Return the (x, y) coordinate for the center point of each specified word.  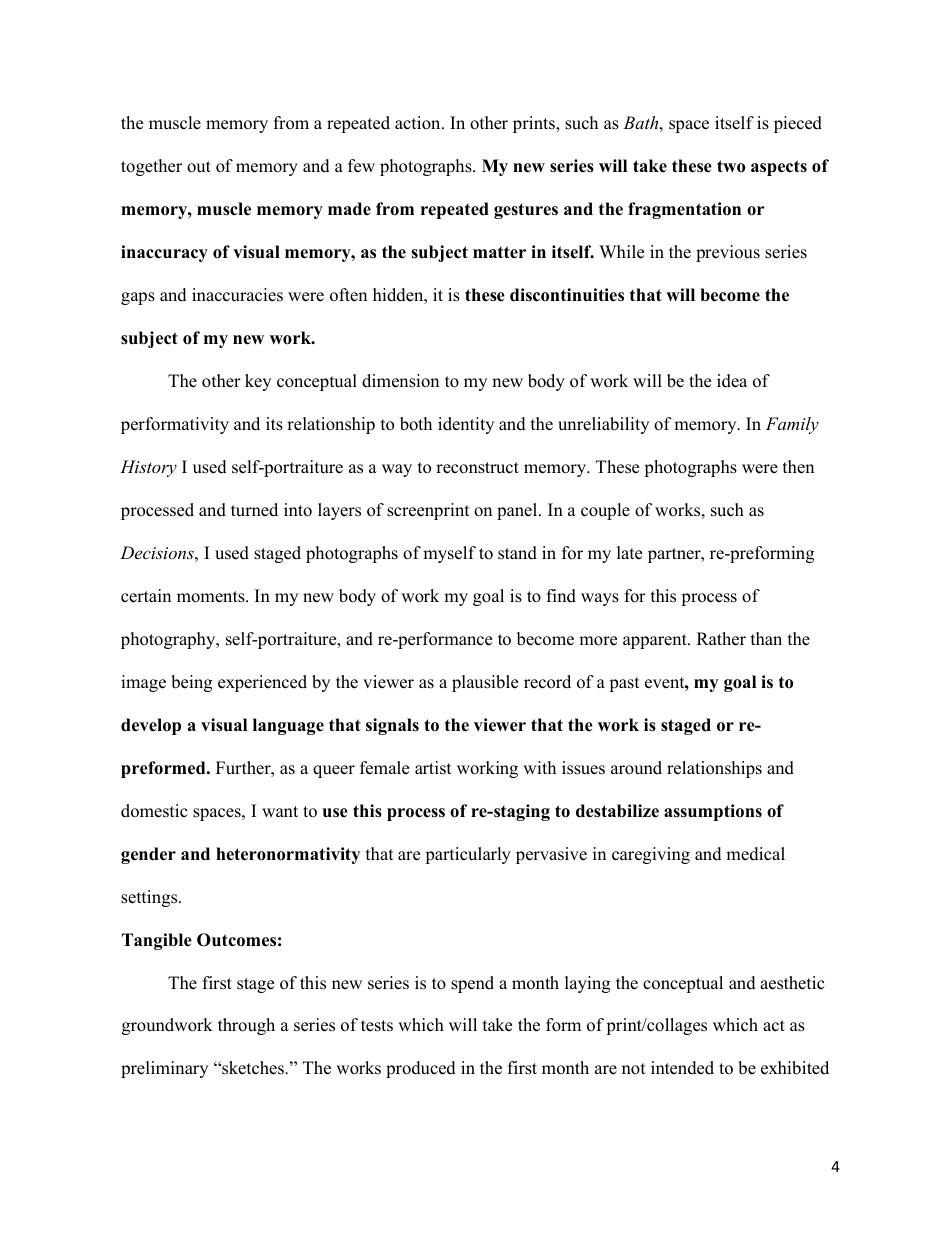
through (246, 1026)
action (419, 123)
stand (517, 553)
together (151, 167)
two (731, 166)
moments (212, 597)
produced (421, 1069)
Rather (721, 639)
